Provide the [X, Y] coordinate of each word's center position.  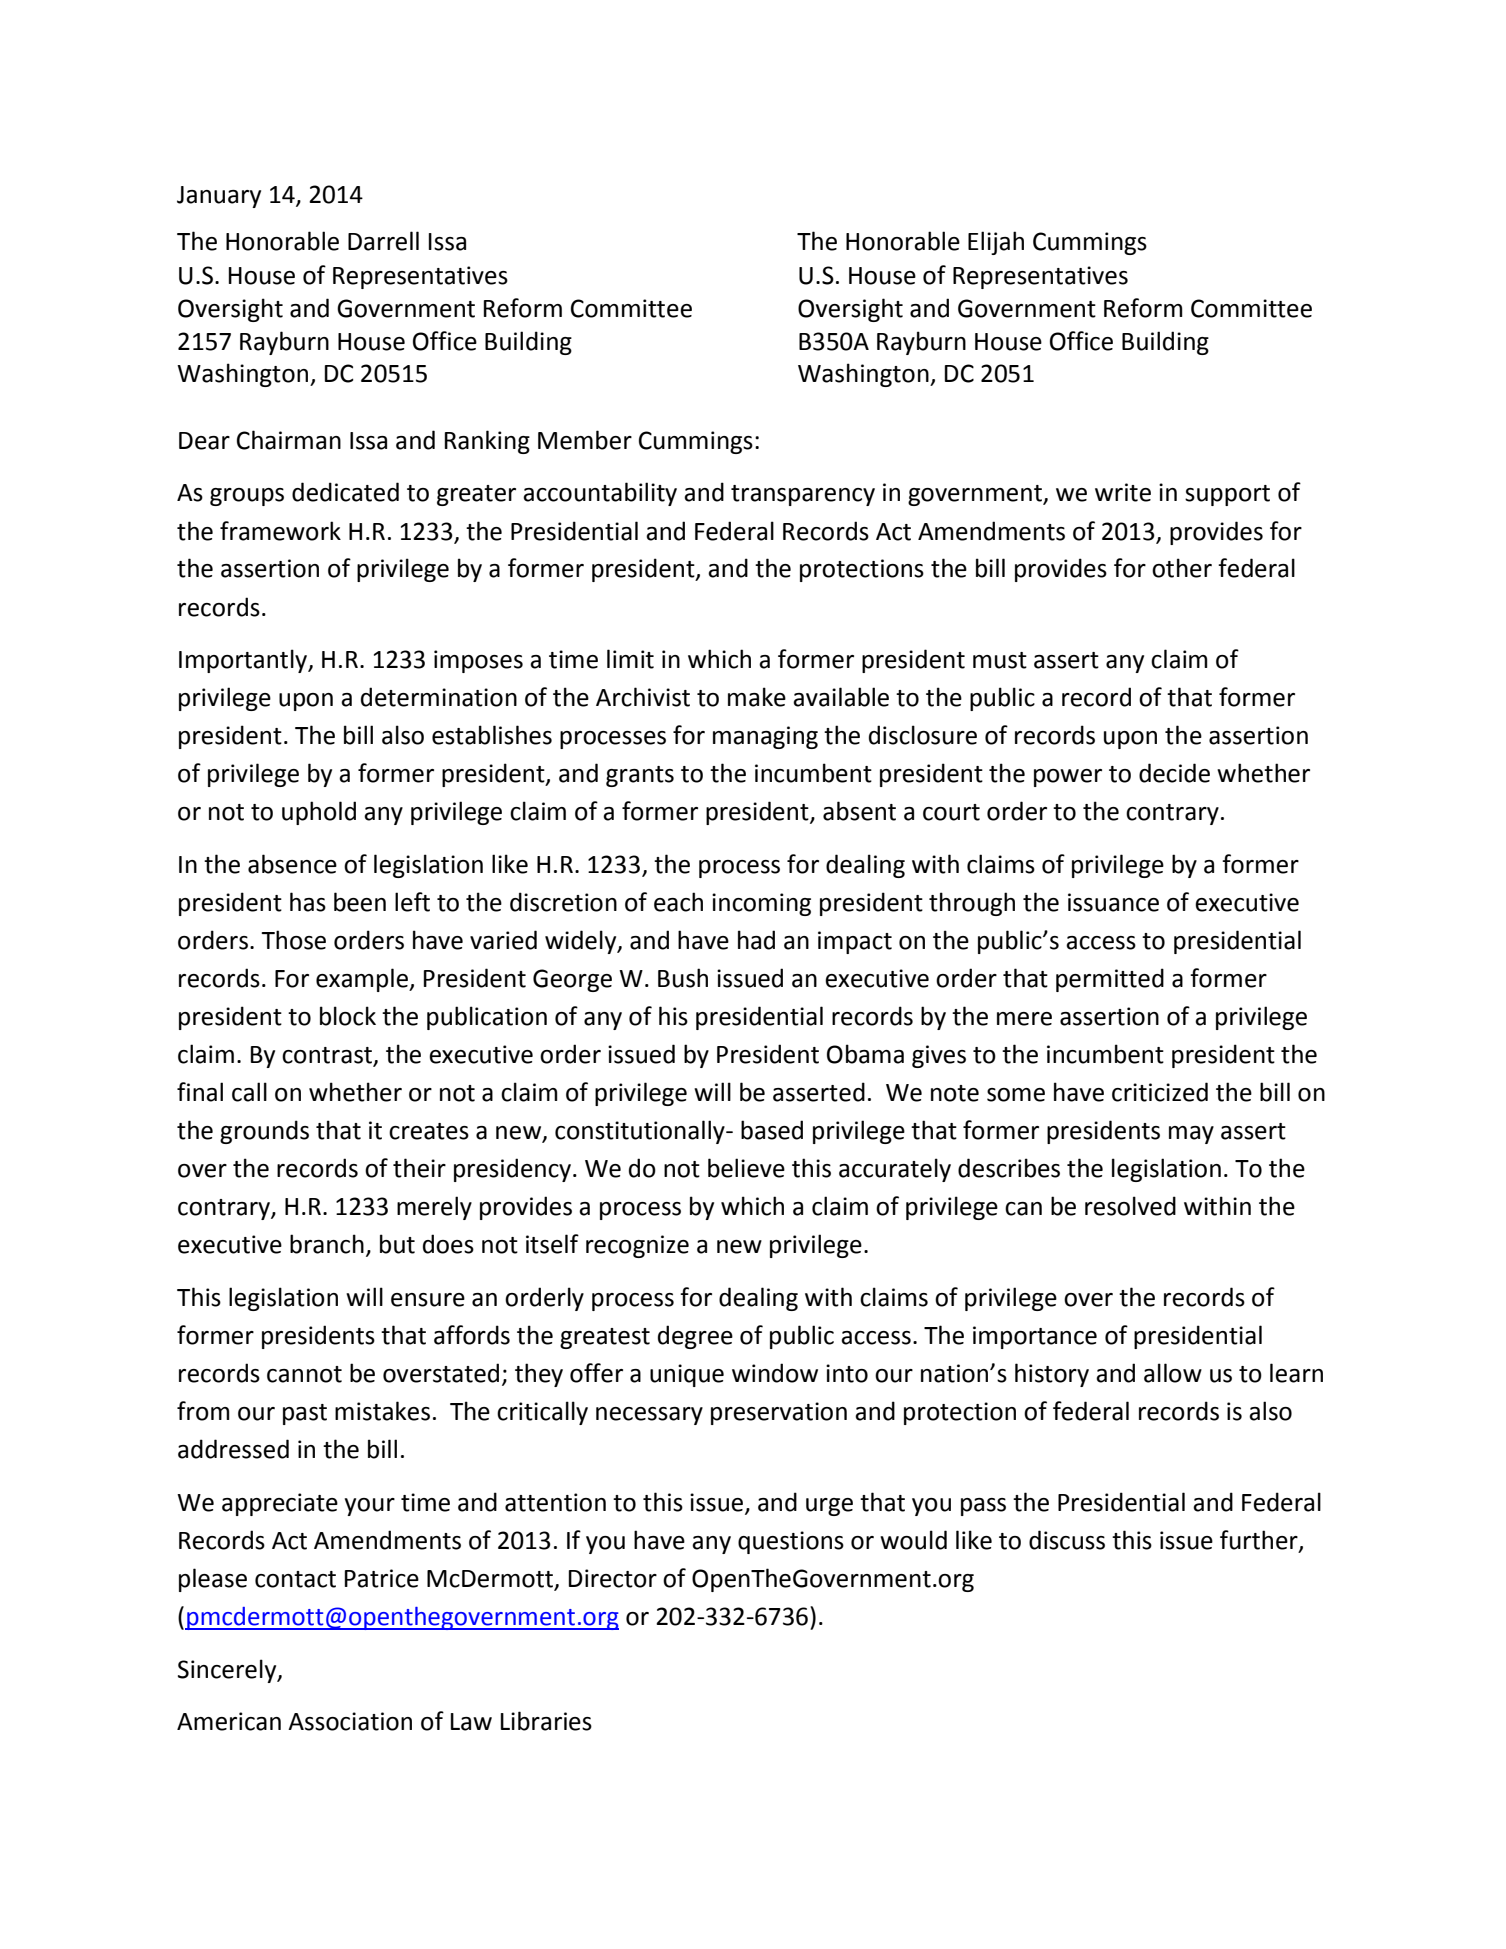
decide [1174, 773]
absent [859, 811]
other [1182, 568]
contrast [328, 1056]
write [1123, 492]
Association [350, 1721]
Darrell [383, 241]
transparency [803, 495]
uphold [319, 813]
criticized [1160, 1092]
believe [746, 1168]
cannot [304, 1374]
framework [280, 531]
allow [1173, 1373]
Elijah [996, 243]
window [775, 1373]
